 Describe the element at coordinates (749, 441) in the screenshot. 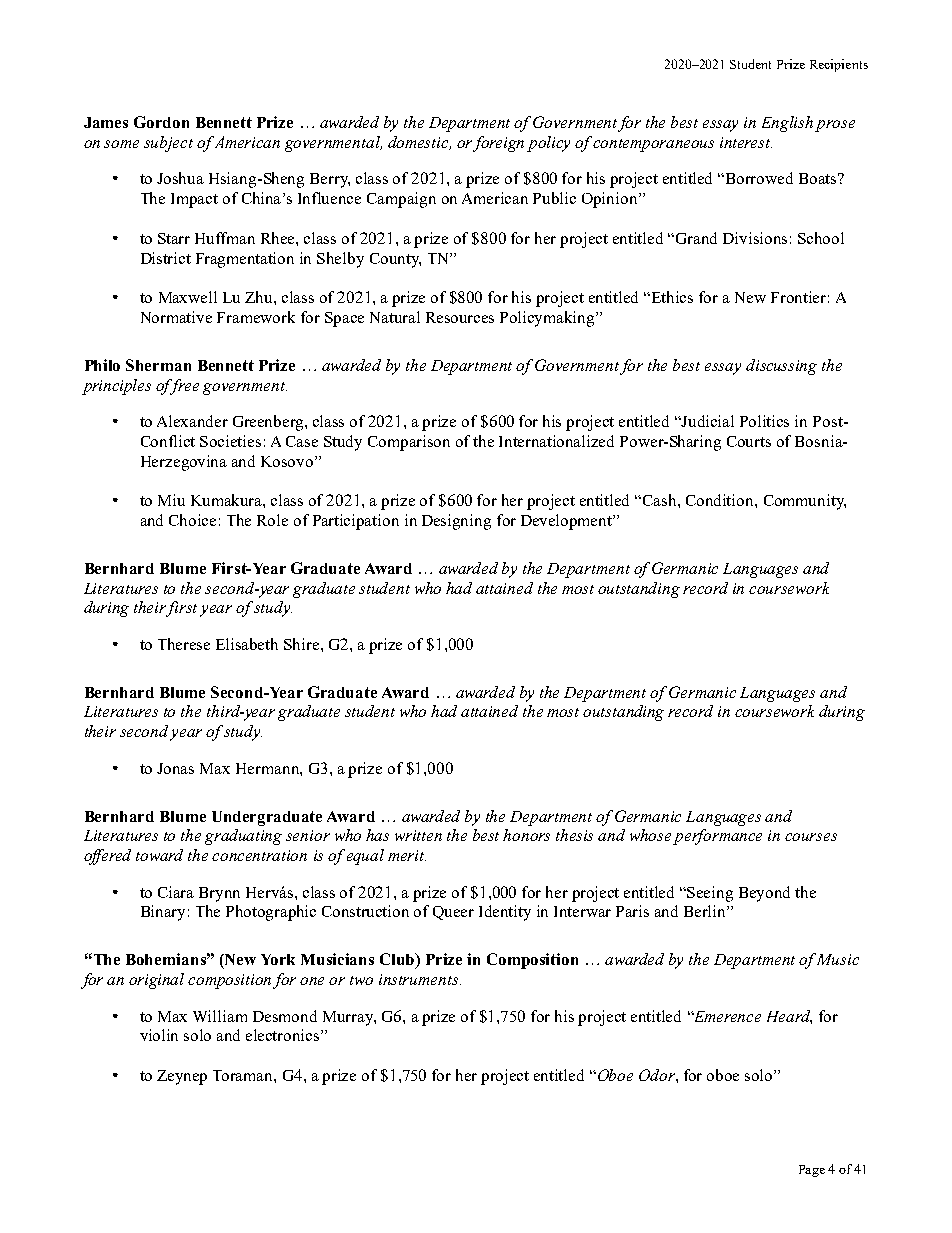

I see `Courts` at that location.
